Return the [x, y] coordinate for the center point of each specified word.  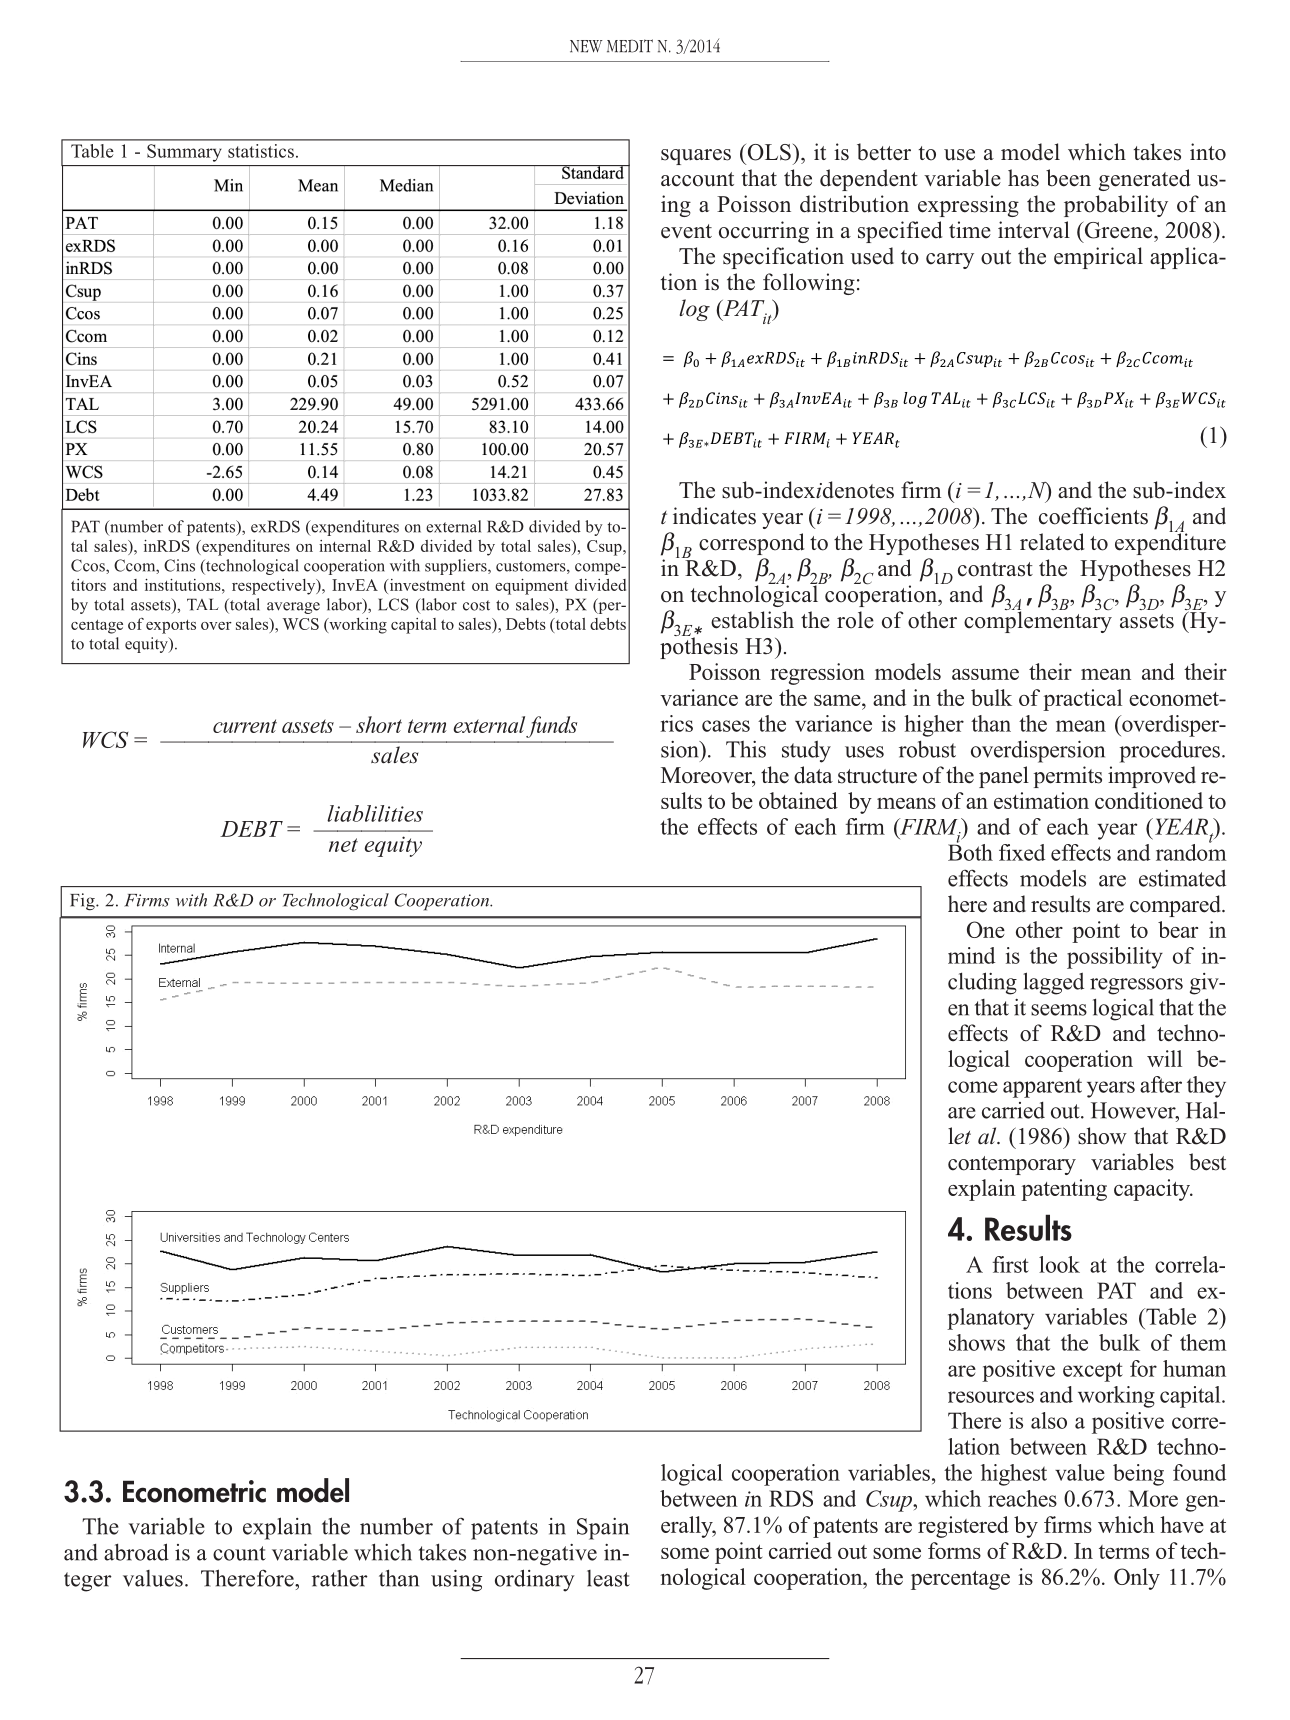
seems [1059, 1010]
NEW [586, 46]
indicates [714, 516]
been [1068, 178]
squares [696, 157]
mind [971, 955]
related [1052, 542]
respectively [275, 587]
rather [340, 1578]
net [343, 845]
